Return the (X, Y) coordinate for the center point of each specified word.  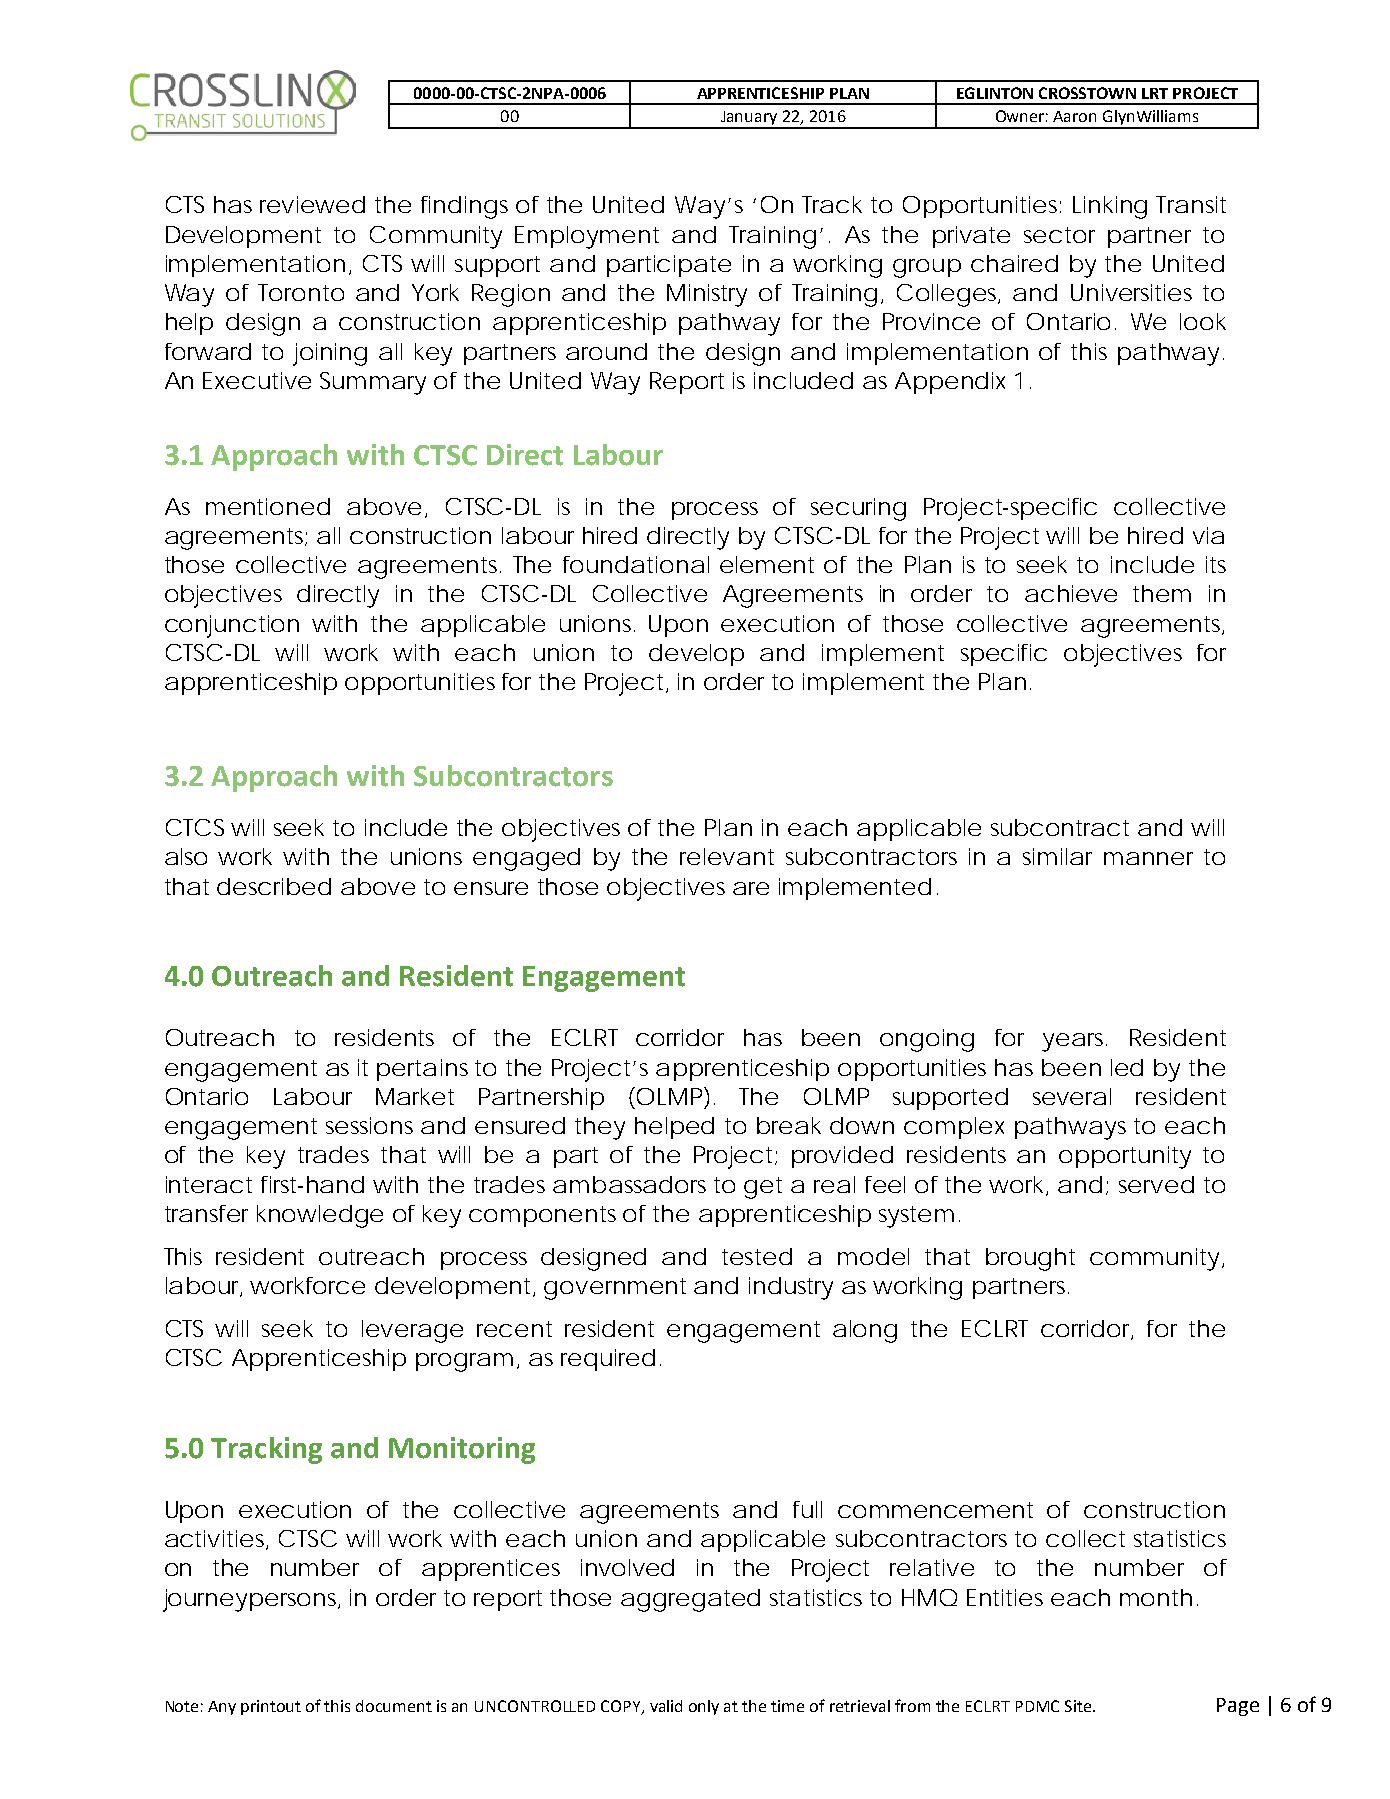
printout (271, 1707)
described (273, 886)
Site (1079, 1706)
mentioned (267, 506)
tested (756, 1257)
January (749, 119)
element (767, 564)
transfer (206, 1213)
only (704, 1707)
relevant (727, 856)
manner (1148, 858)
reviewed (311, 204)
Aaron (1074, 116)
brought (1030, 1259)
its (1216, 564)
